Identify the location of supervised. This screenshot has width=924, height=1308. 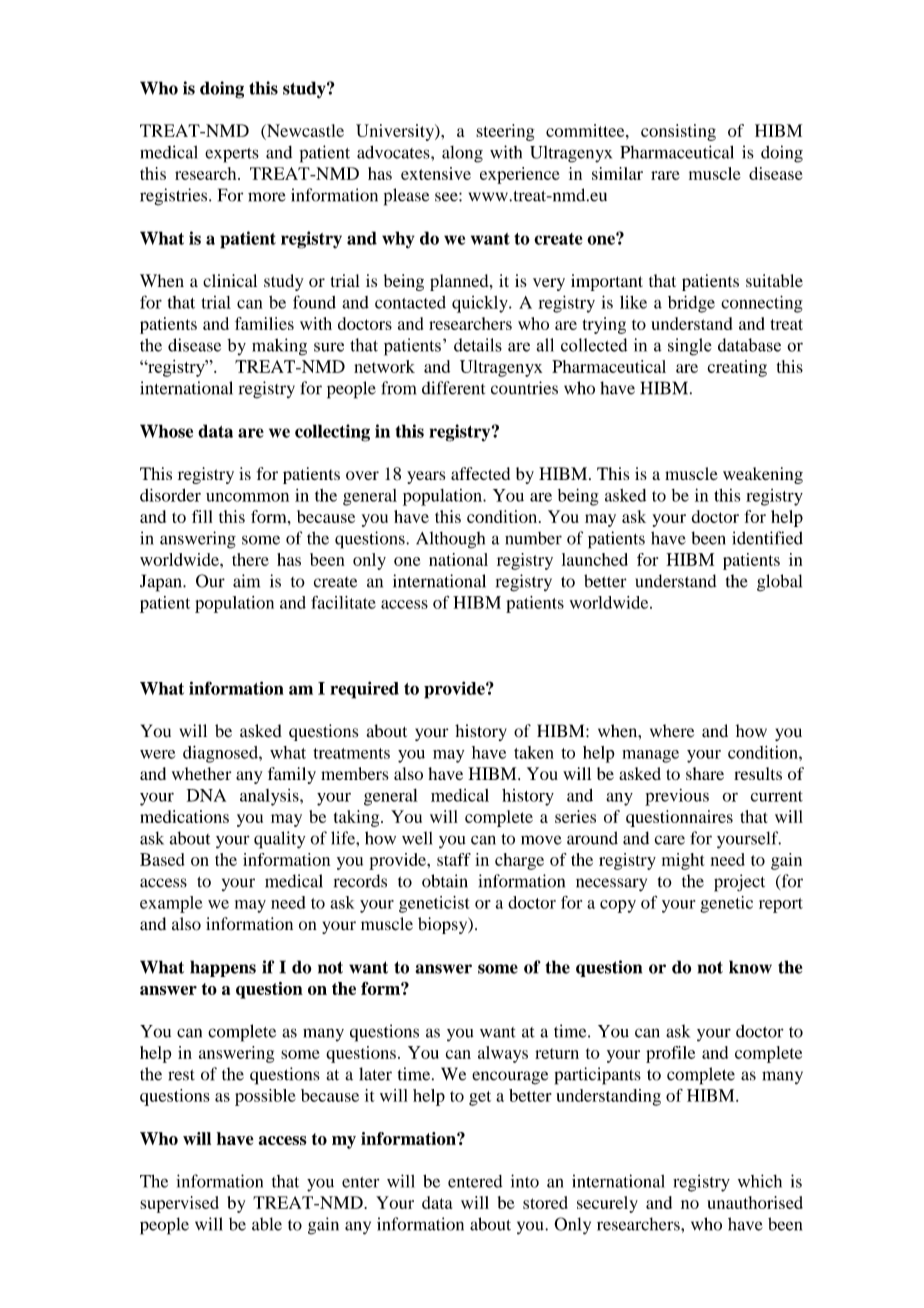
(179, 1204).
